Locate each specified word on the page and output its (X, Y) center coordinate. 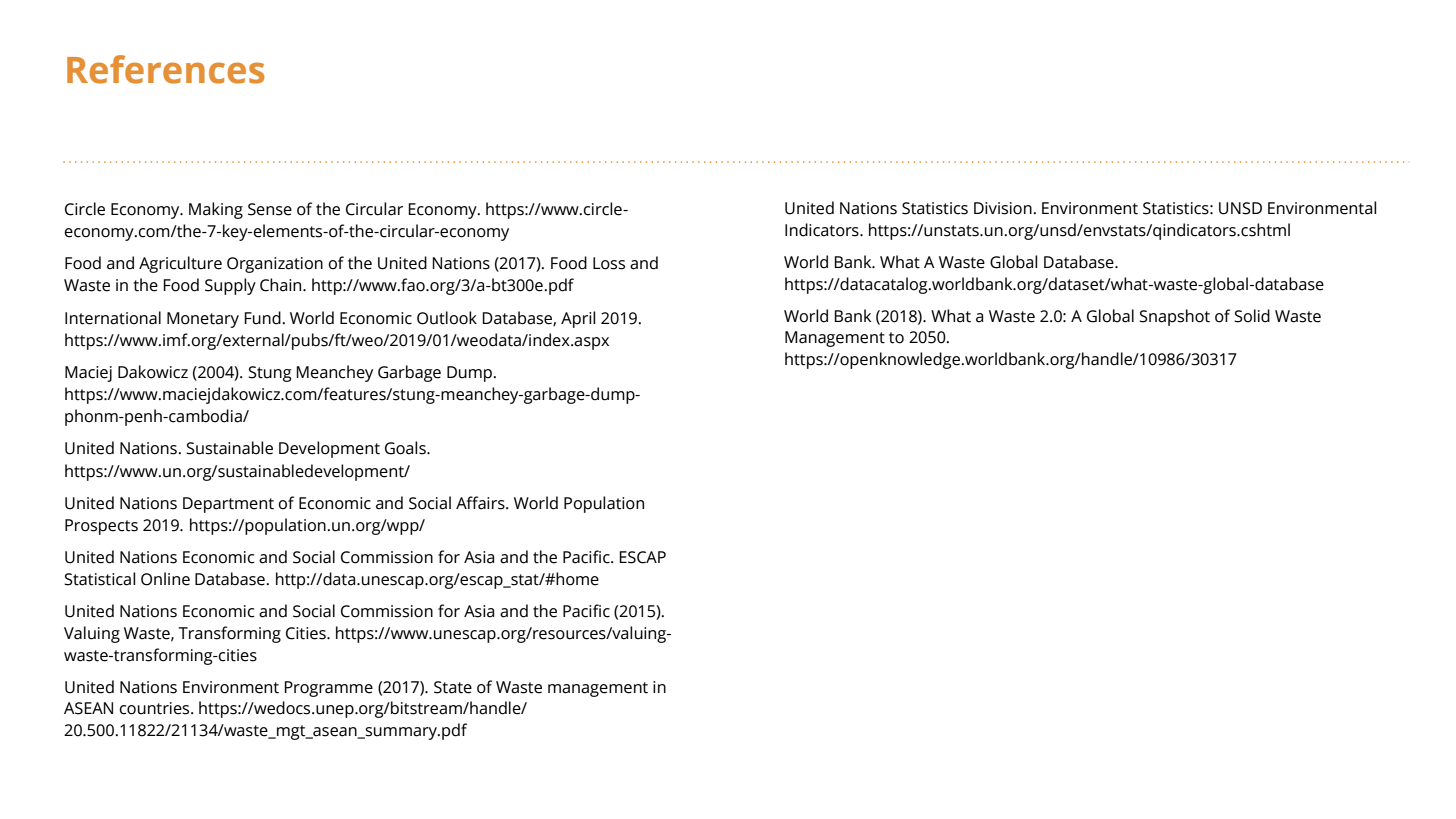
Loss (609, 263)
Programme (328, 689)
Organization (275, 265)
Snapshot (1174, 317)
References (165, 69)
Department (228, 505)
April (578, 319)
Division (1003, 208)
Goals (406, 448)
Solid (1252, 316)
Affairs (481, 503)
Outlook (447, 318)
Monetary (203, 320)
